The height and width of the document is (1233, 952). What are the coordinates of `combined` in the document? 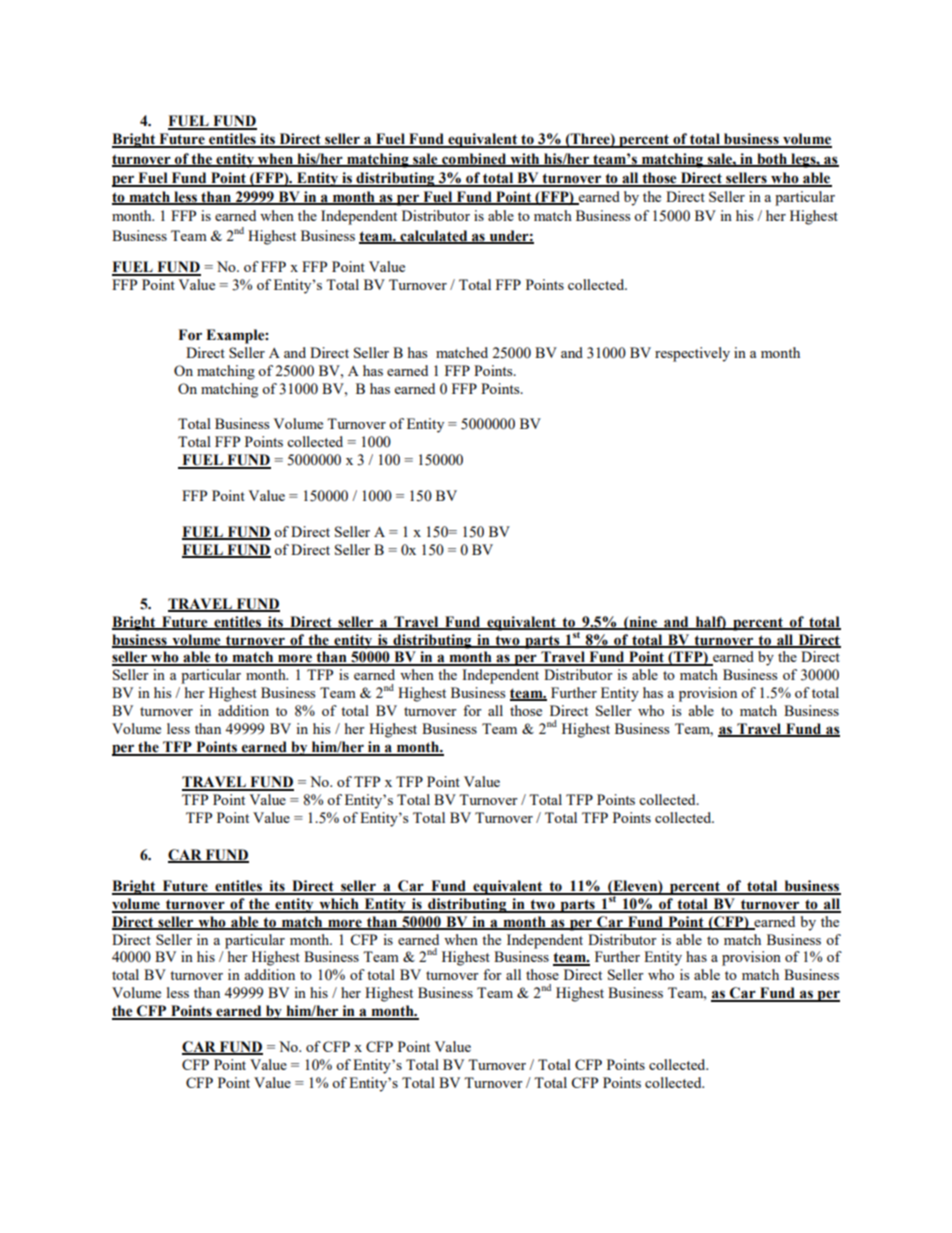 It's located at (474, 159).
